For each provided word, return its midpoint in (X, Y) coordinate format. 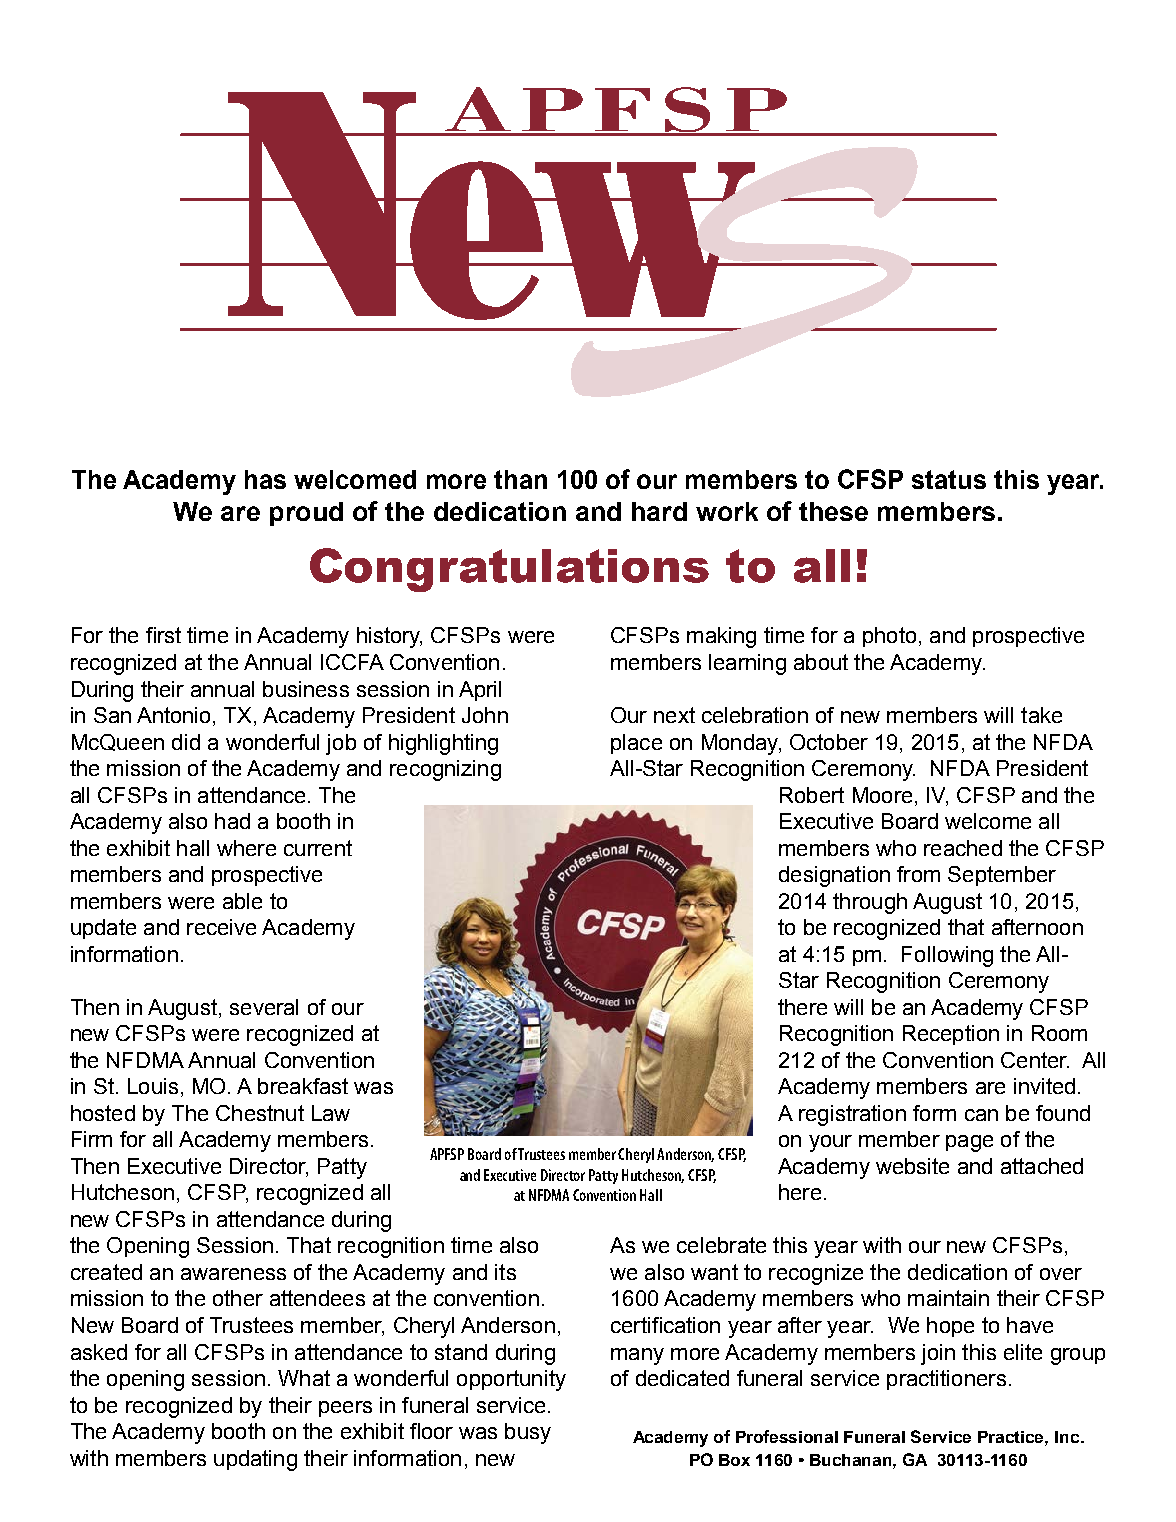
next (674, 715)
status (949, 479)
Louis (153, 1086)
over (1061, 1274)
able (242, 901)
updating (255, 1460)
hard (659, 511)
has (265, 479)
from (918, 874)
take (1041, 715)
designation (834, 876)
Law (331, 1113)
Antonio (175, 716)
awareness (233, 1274)
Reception (951, 1035)
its (505, 1272)
